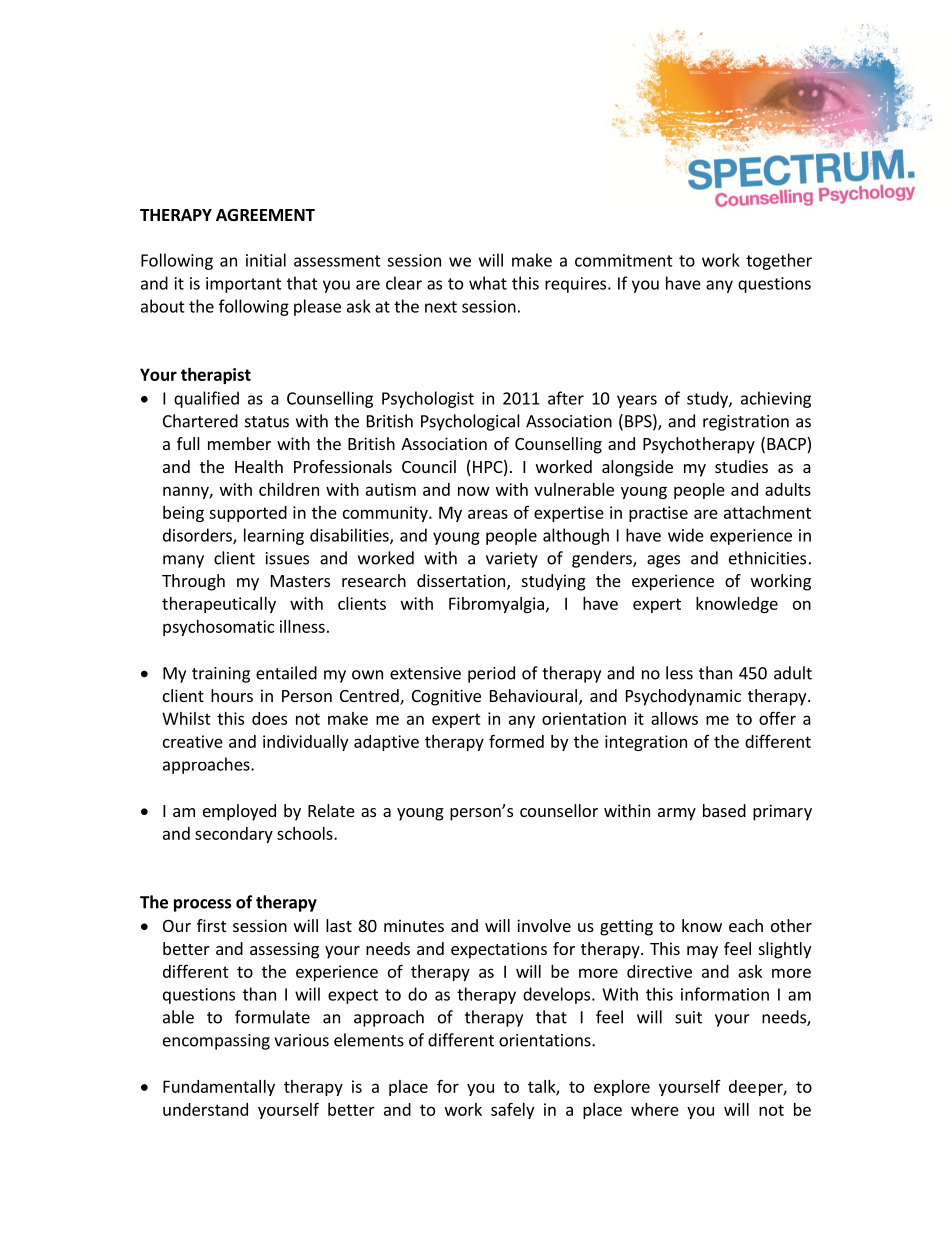 The width and height of the screenshot is (952, 1233). I want to click on counsellor, so click(559, 810).
